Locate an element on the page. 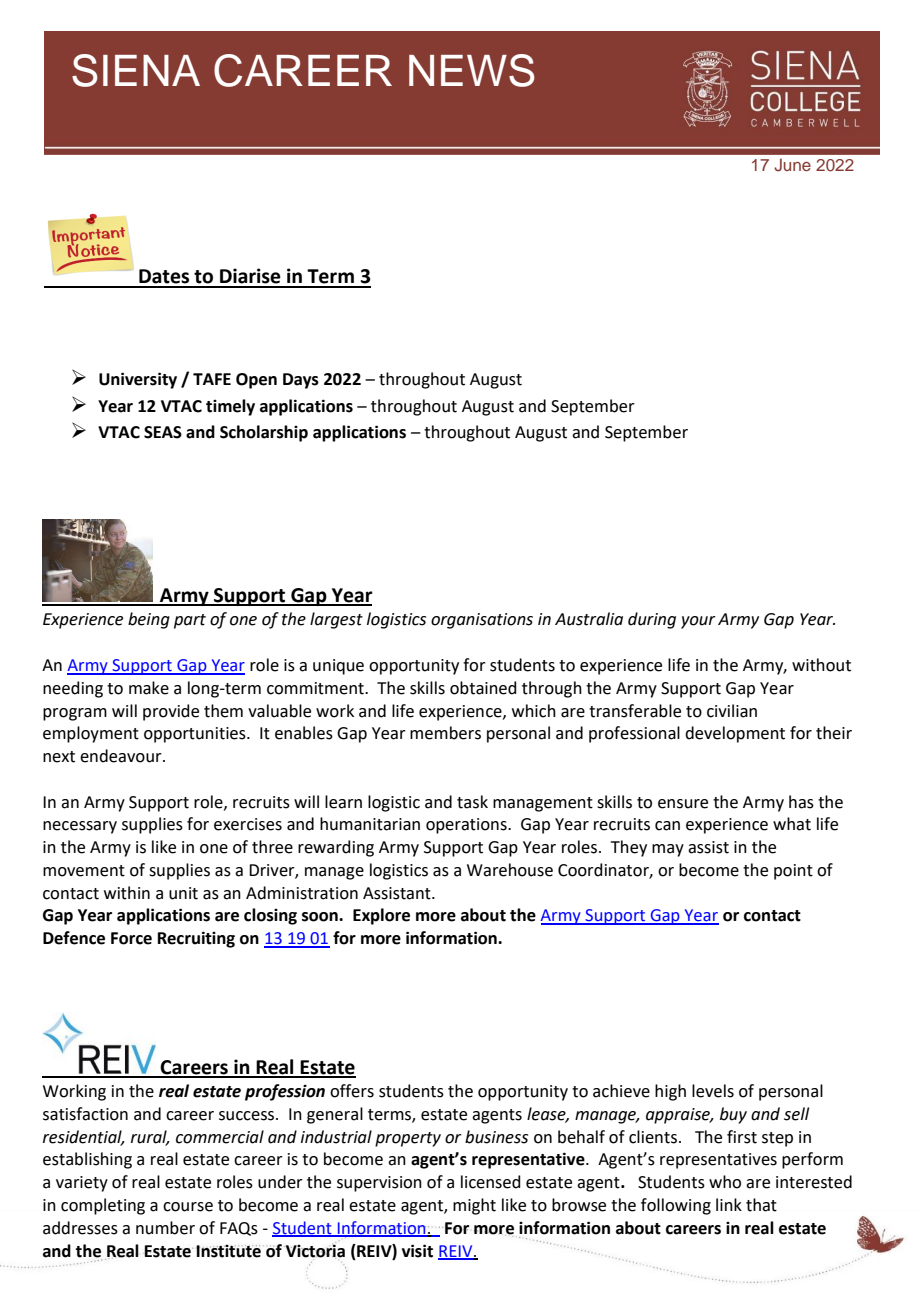 The width and height of the document is (924, 1308). your is located at coordinates (698, 622).
